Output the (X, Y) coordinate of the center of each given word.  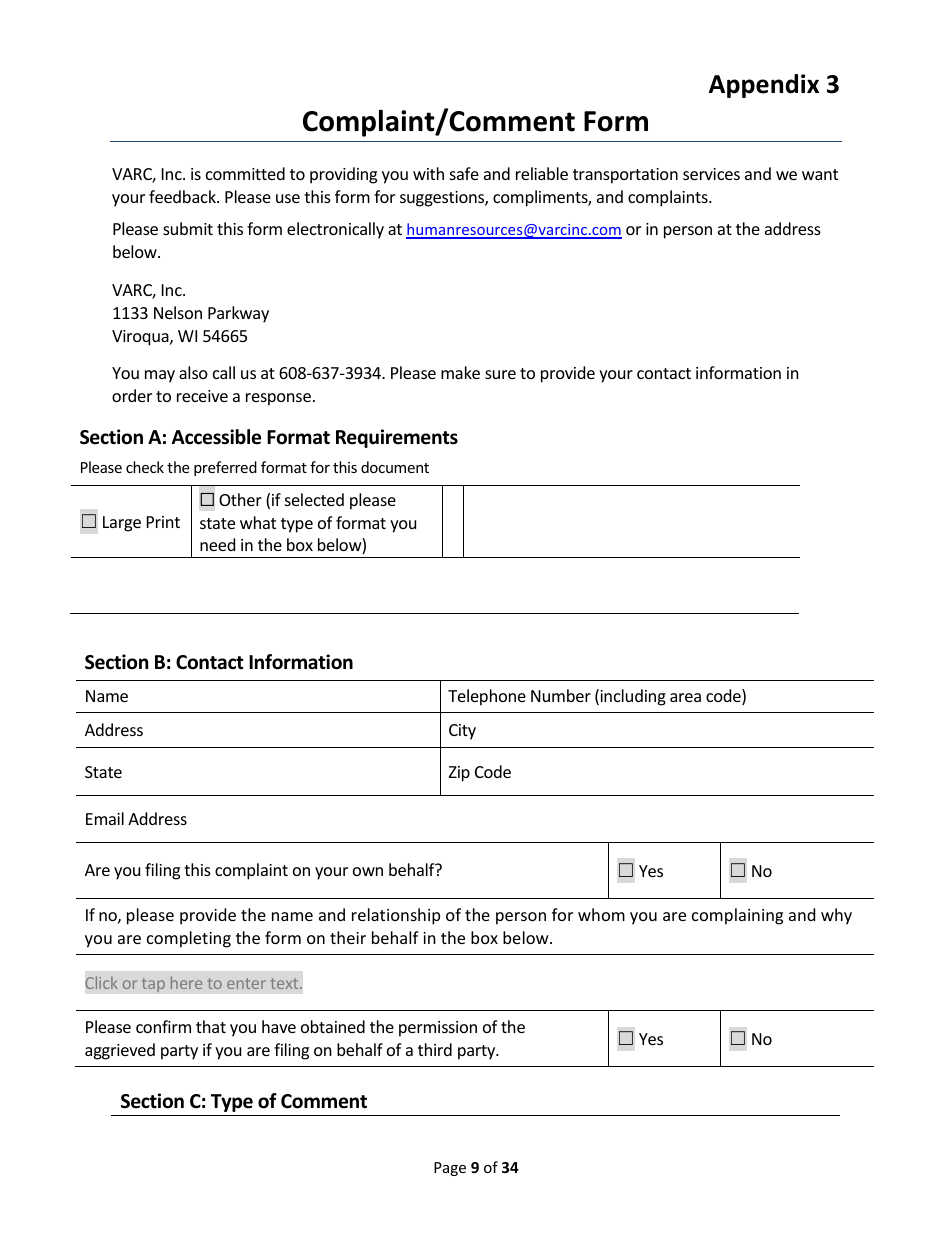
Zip (459, 774)
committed (245, 173)
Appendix (764, 86)
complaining (737, 916)
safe (464, 173)
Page (450, 1169)
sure (500, 374)
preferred (225, 468)
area (685, 697)
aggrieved (120, 1051)
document (395, 467)
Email (105, 818)
